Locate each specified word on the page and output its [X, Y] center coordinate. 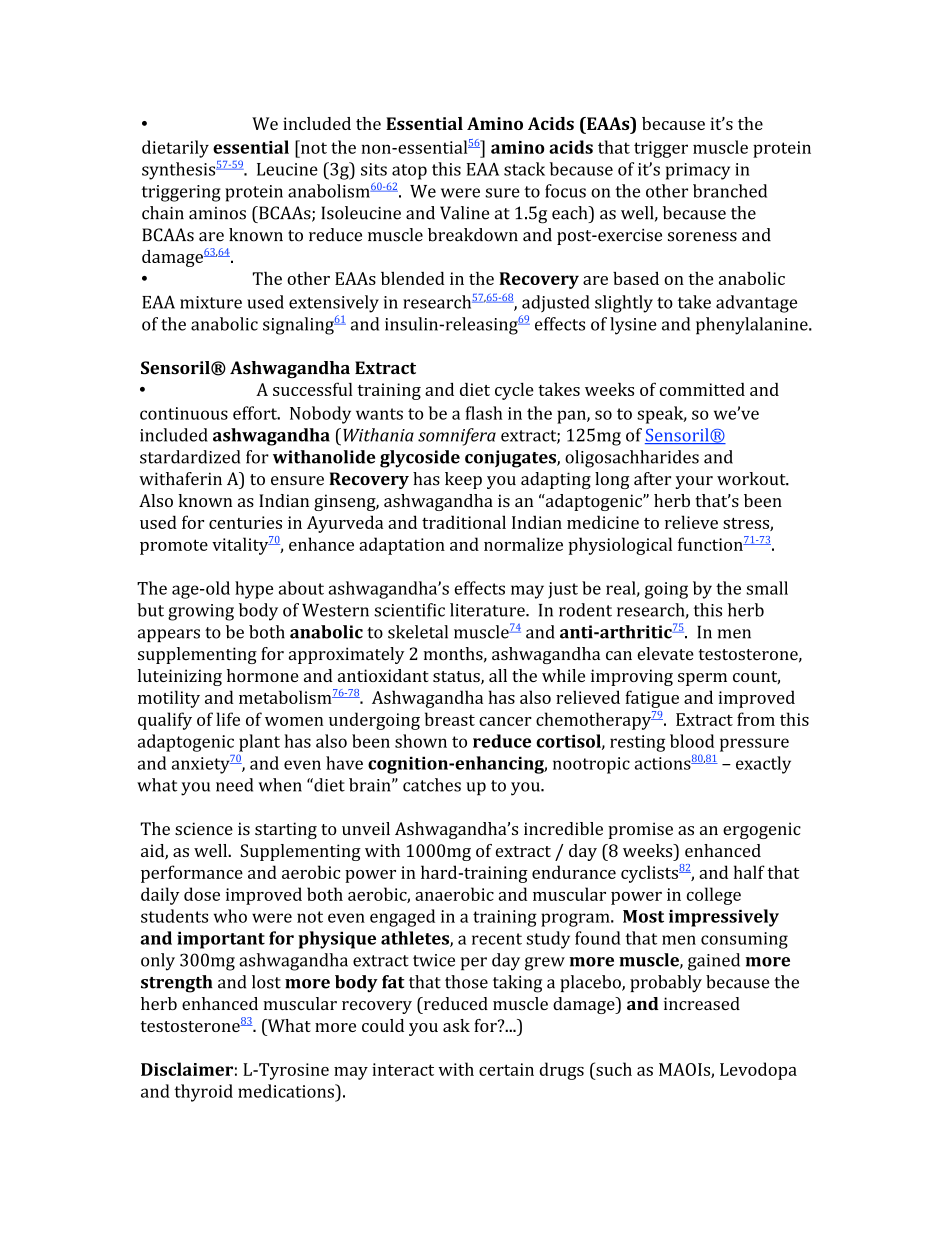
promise [640, 830]
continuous [184, 413]
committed [702, 389]
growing [201, 612]
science [204, 828]
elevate [665, 653]
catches [432, 785]
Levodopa [758, 1071]
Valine [464, 213]
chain [163, 213]
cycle [514, 391]
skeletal [418, 632]
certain [506, 1069]
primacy [698, 171]
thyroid [203, 1093]
